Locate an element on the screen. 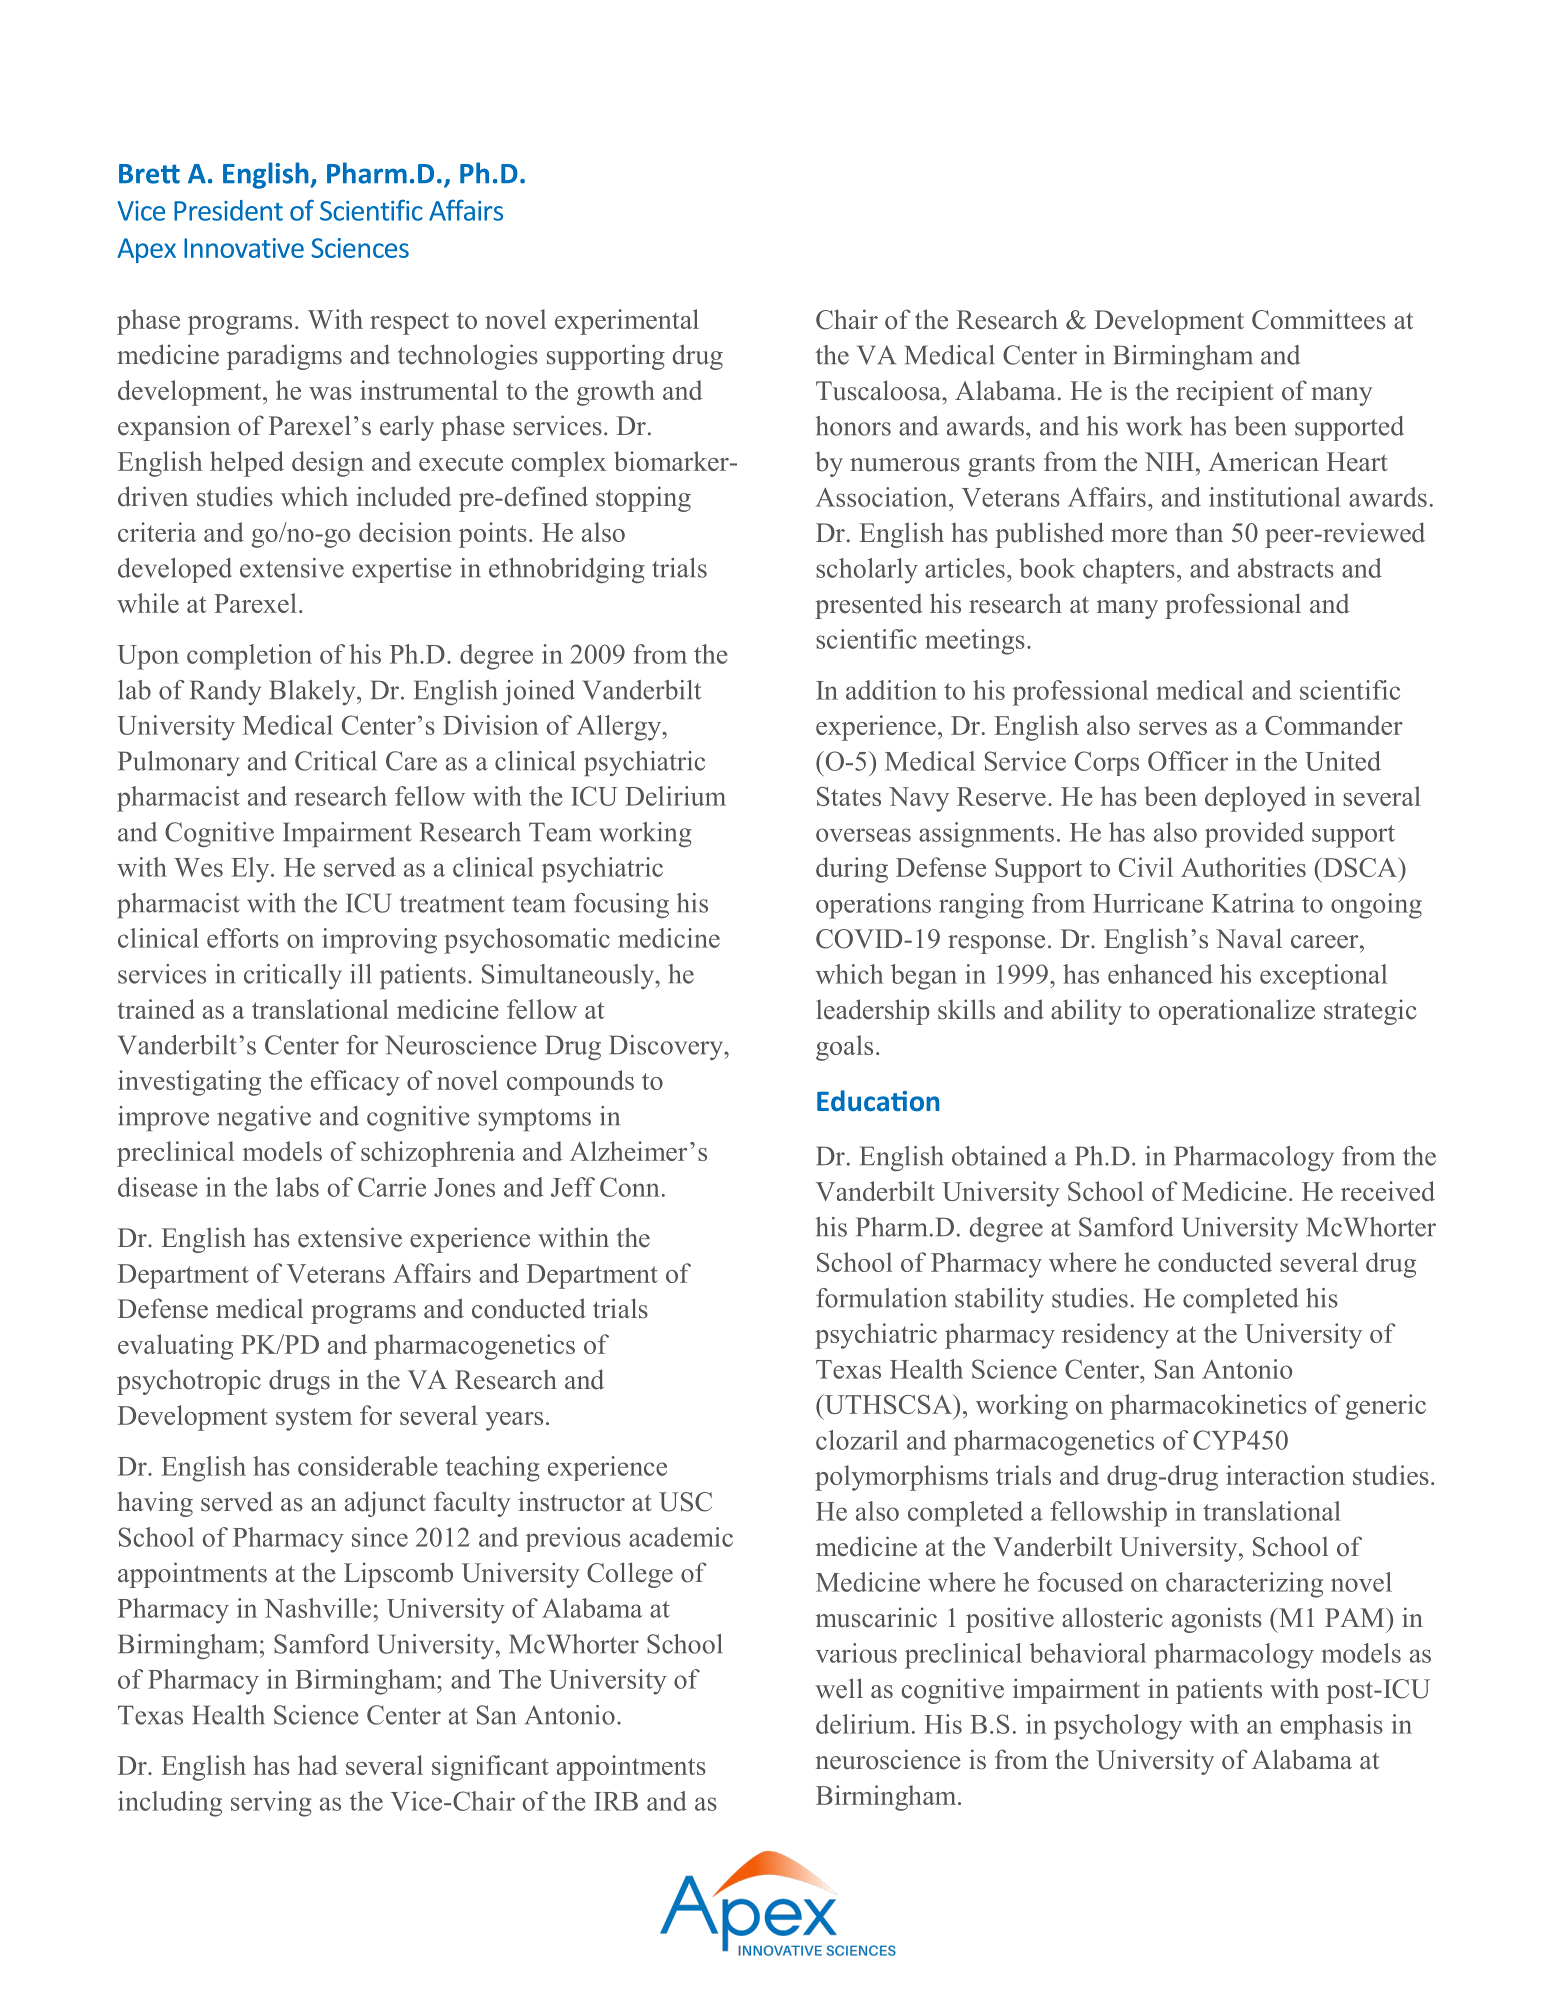  received is located at coordinates (1388, 1191).
